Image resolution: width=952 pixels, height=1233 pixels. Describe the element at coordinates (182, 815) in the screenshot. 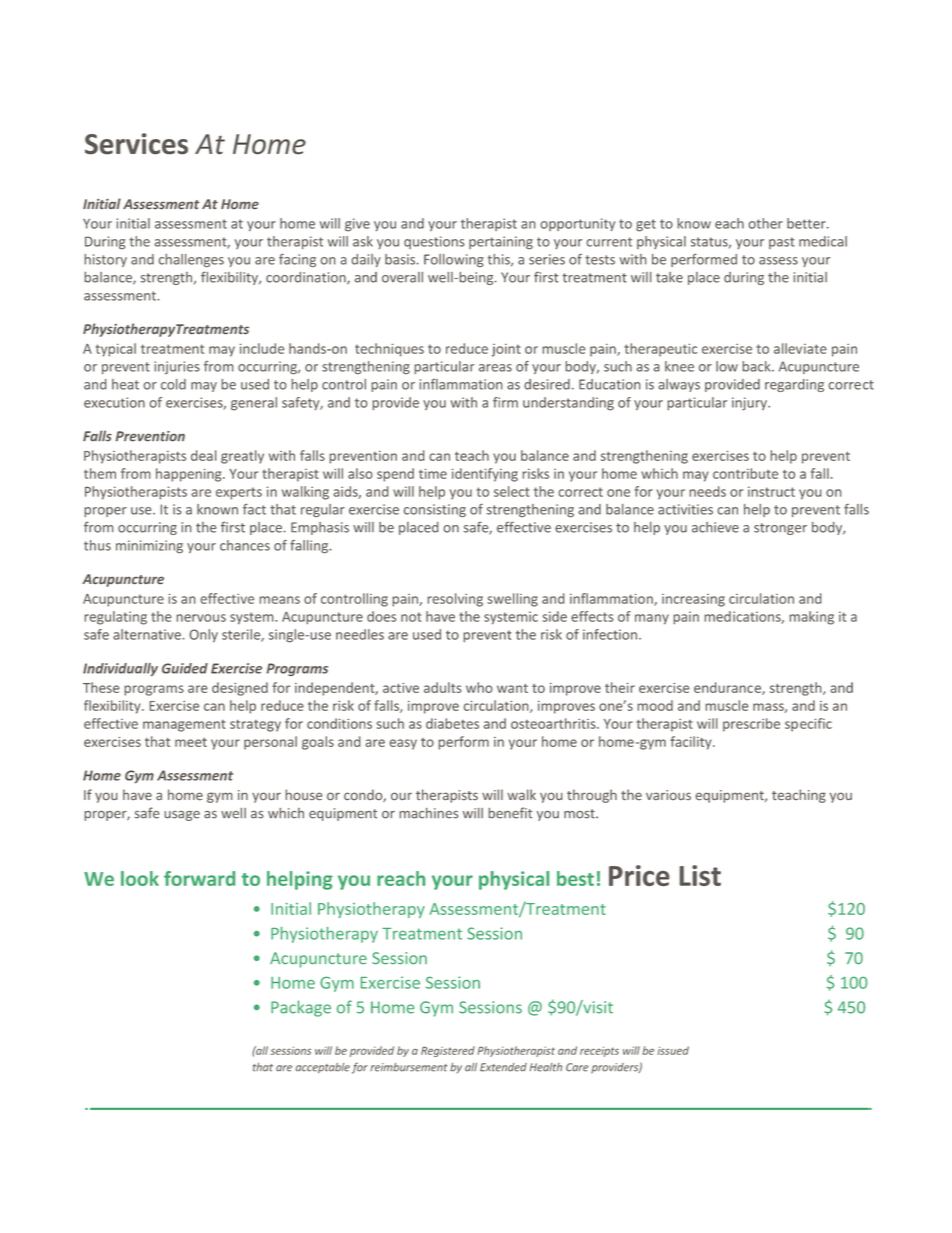

I see `usage` at that location.
